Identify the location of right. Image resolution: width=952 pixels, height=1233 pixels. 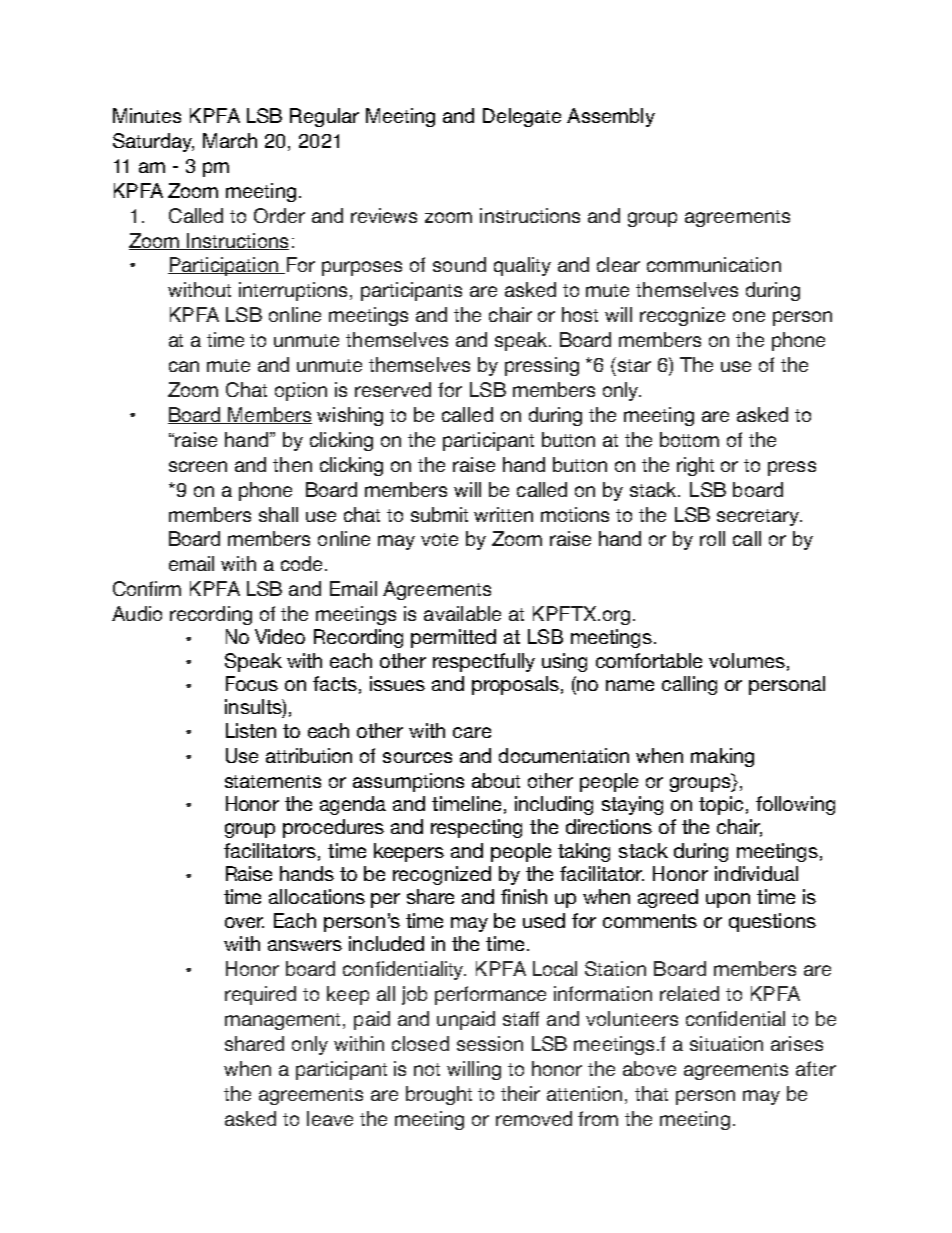
(695, 466).
